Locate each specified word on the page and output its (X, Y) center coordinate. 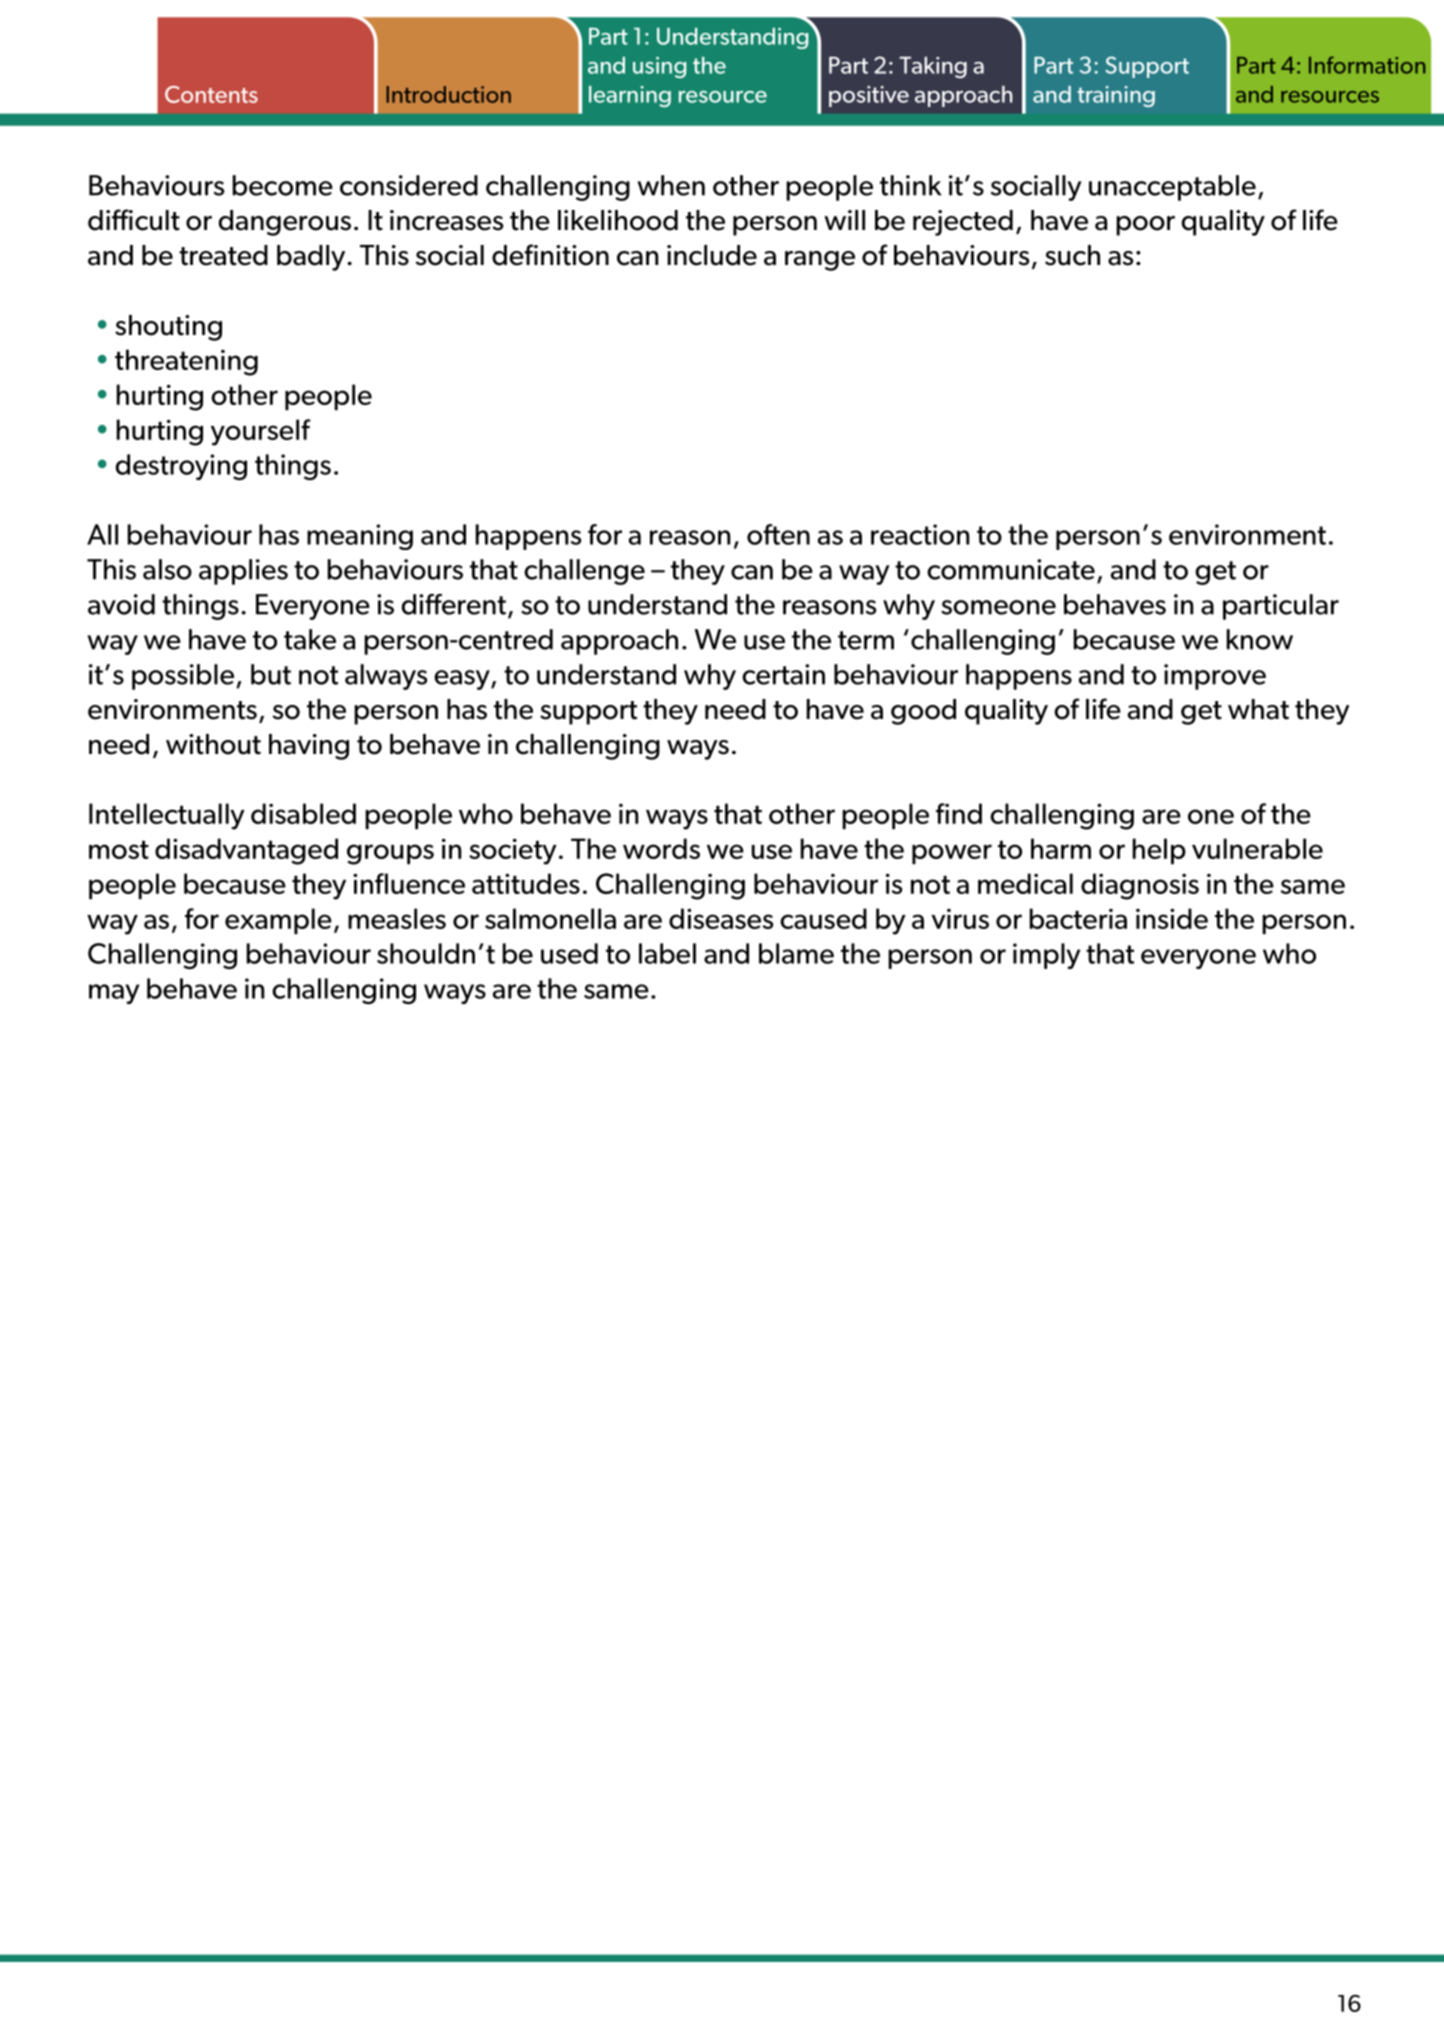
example (278, 921)
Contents (211, 94)
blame (796, 953)
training (1116, 96)
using (659, 67)
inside (1172, 918)
